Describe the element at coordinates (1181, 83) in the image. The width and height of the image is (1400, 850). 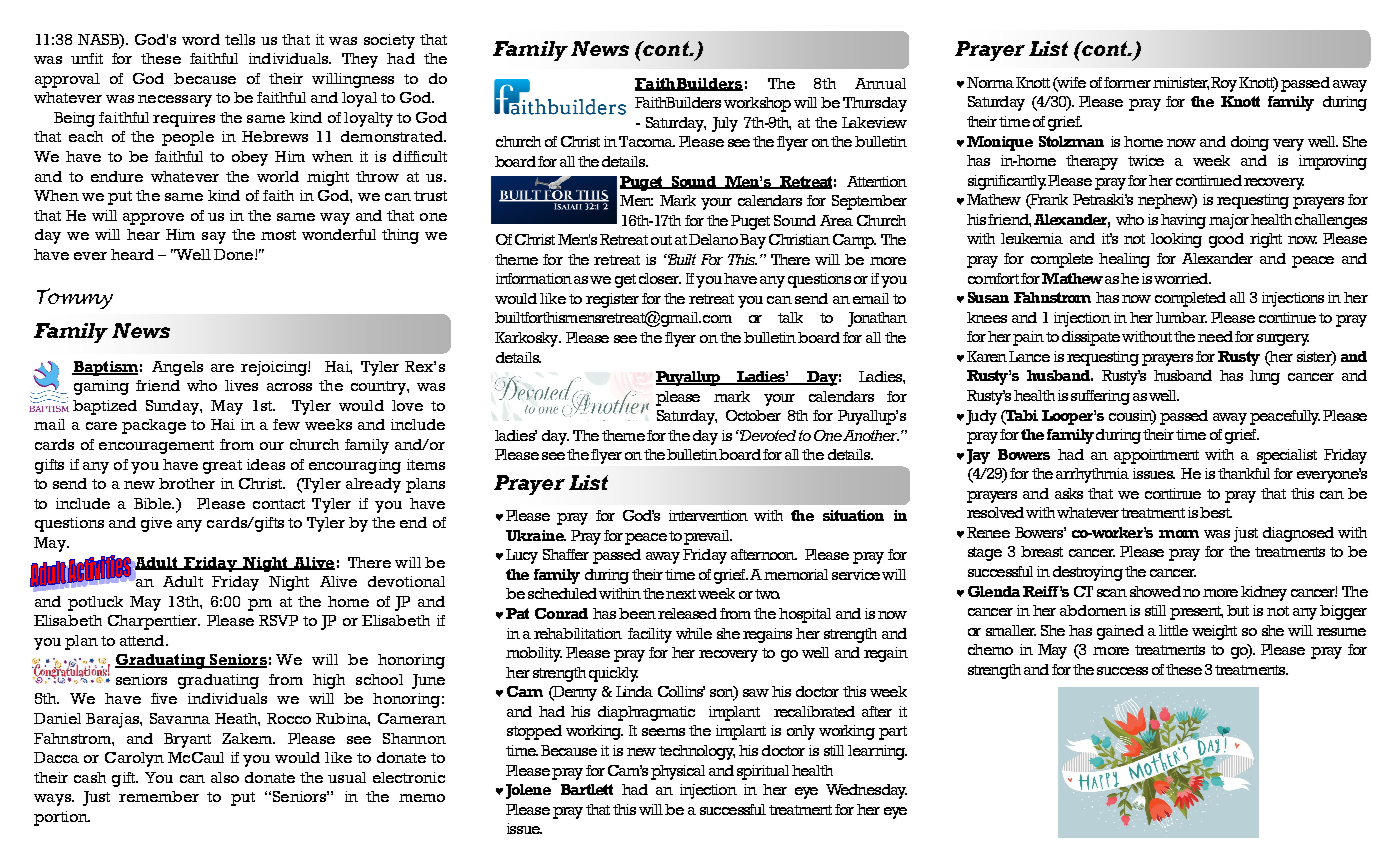
I see `minister` at that location.
